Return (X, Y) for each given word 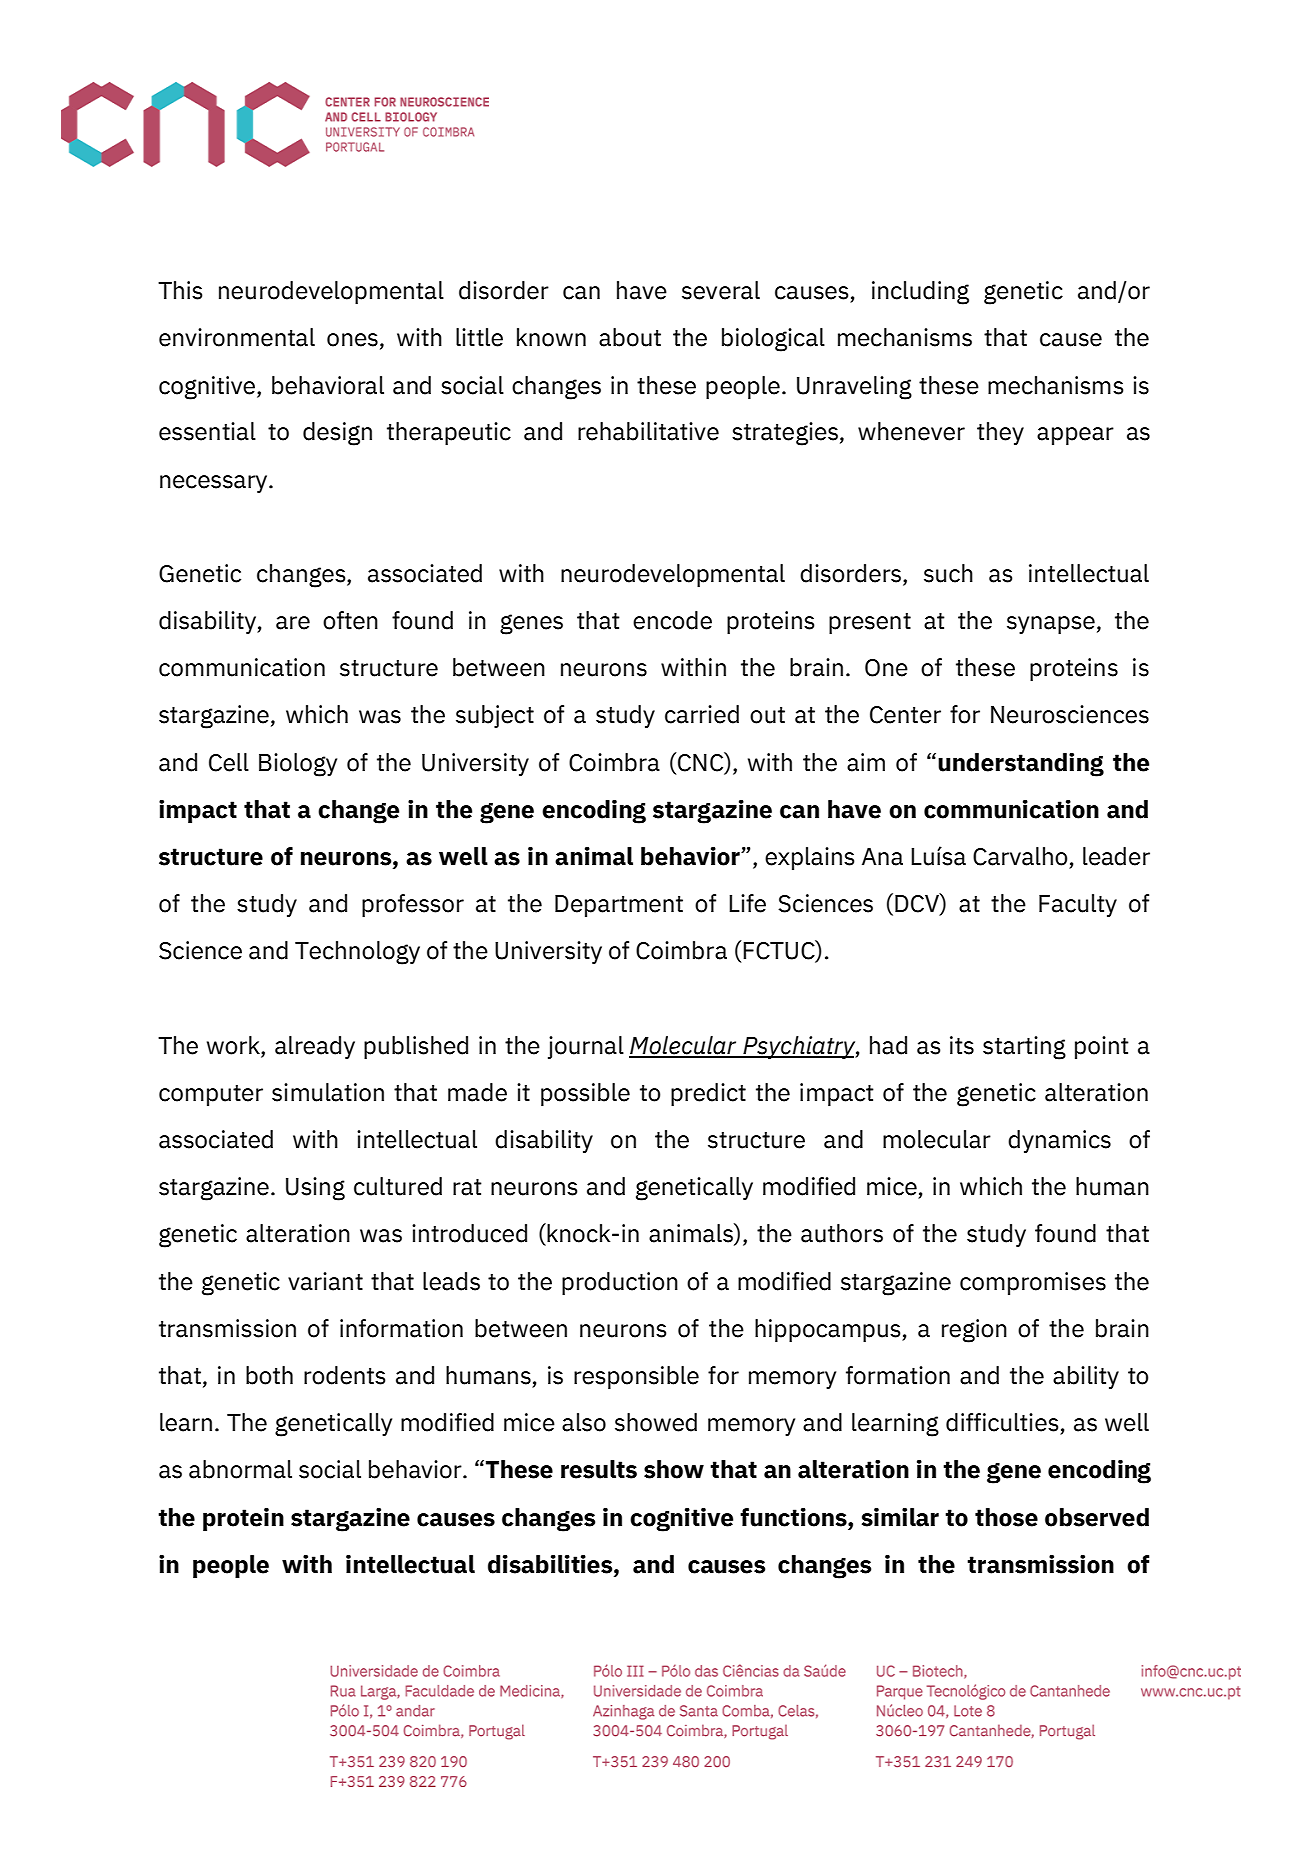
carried (702, 714)
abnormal (240, 1469)
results (599, 1469)
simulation (328, 1092)
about (630, 337)
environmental (237, 337)
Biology (298, 765)
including (920, 293)
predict (708, 1094)
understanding (1021, 765)
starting (1024, 1048)
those (1006, 1517)
